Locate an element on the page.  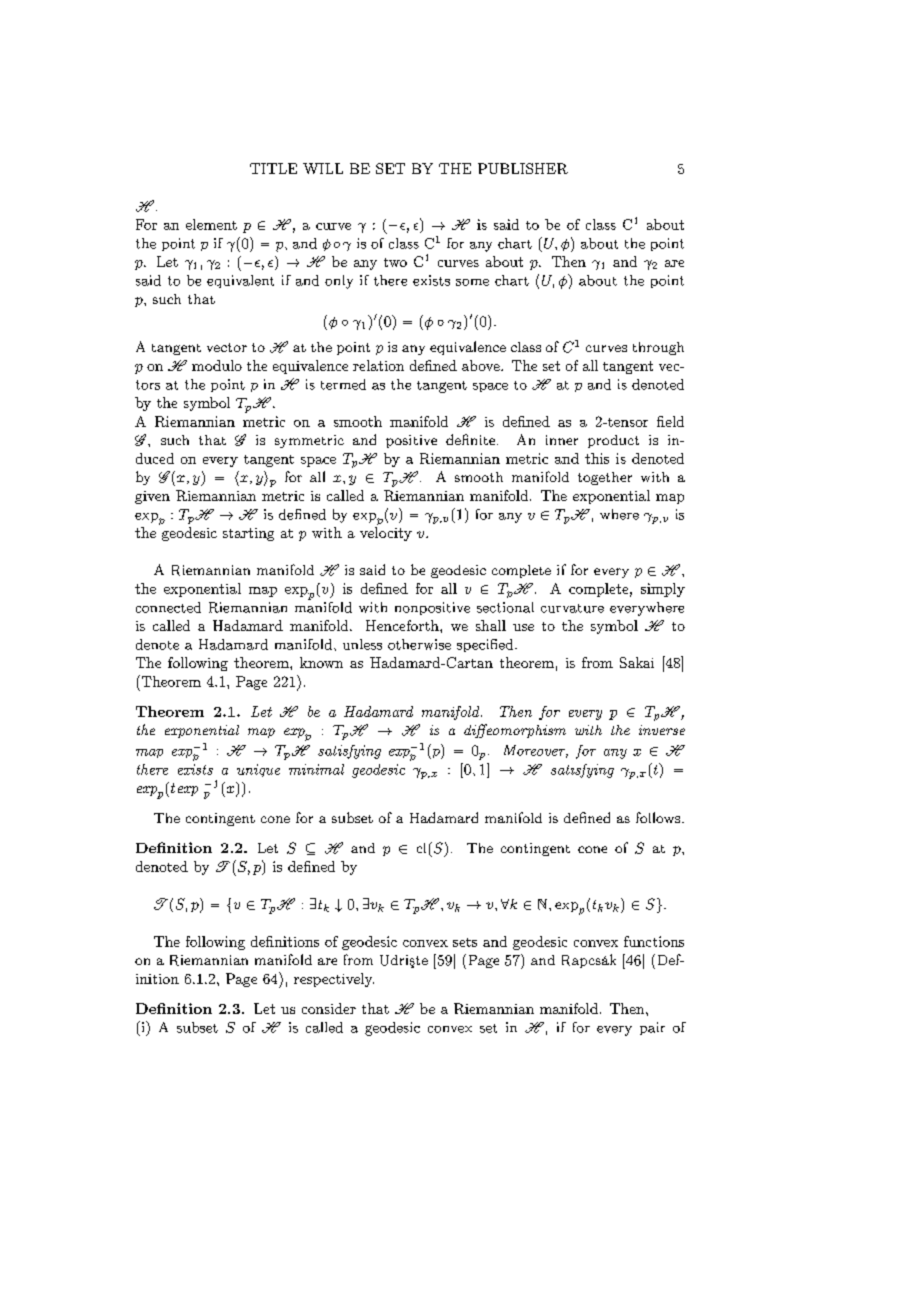
Henceforth is located at coordinates (403, 625).
